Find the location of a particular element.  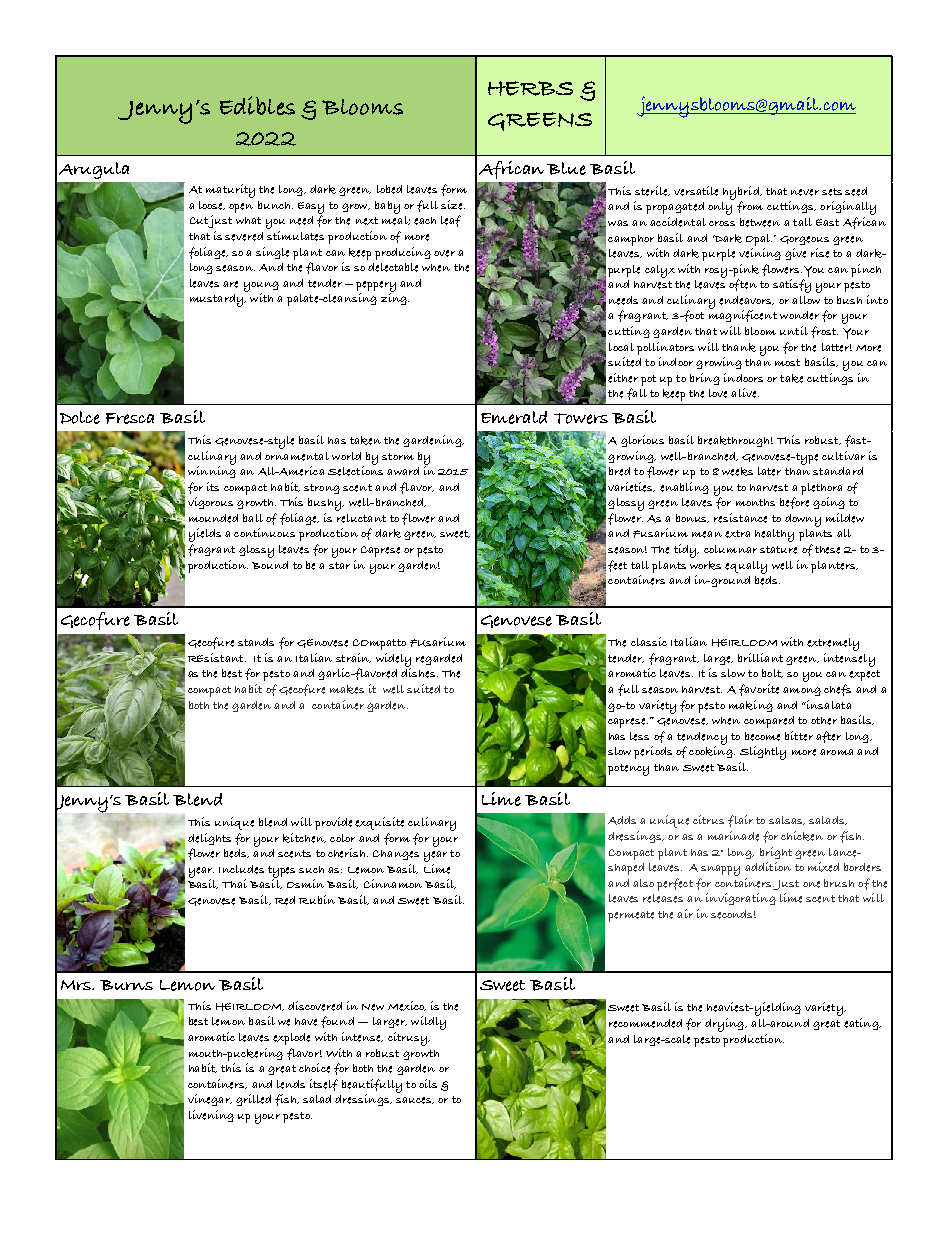

yields is located at coordinates (205, 536).
